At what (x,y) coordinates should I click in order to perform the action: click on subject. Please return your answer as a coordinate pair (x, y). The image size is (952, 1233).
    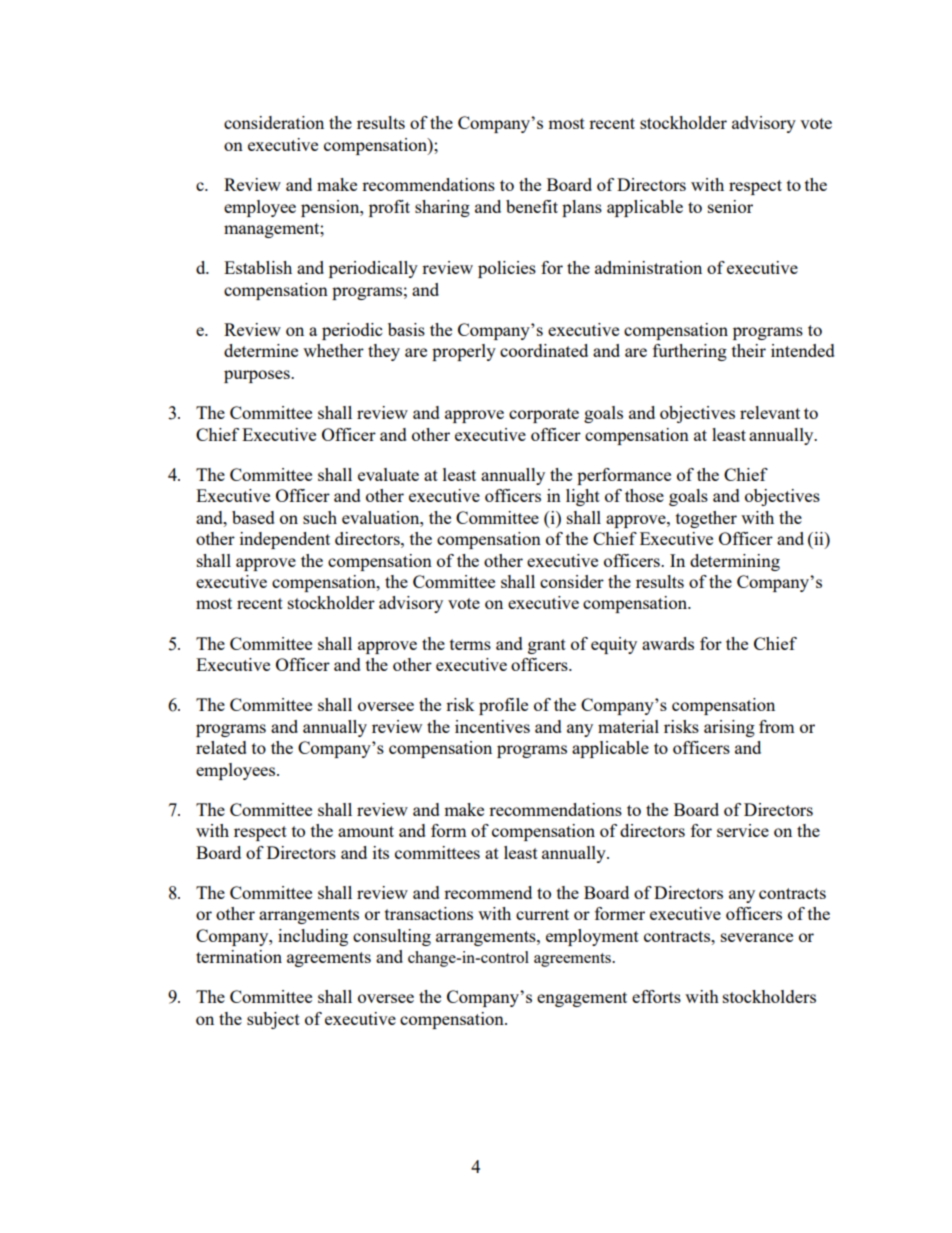
    Looking at the image, I should click on (273, 1020).
